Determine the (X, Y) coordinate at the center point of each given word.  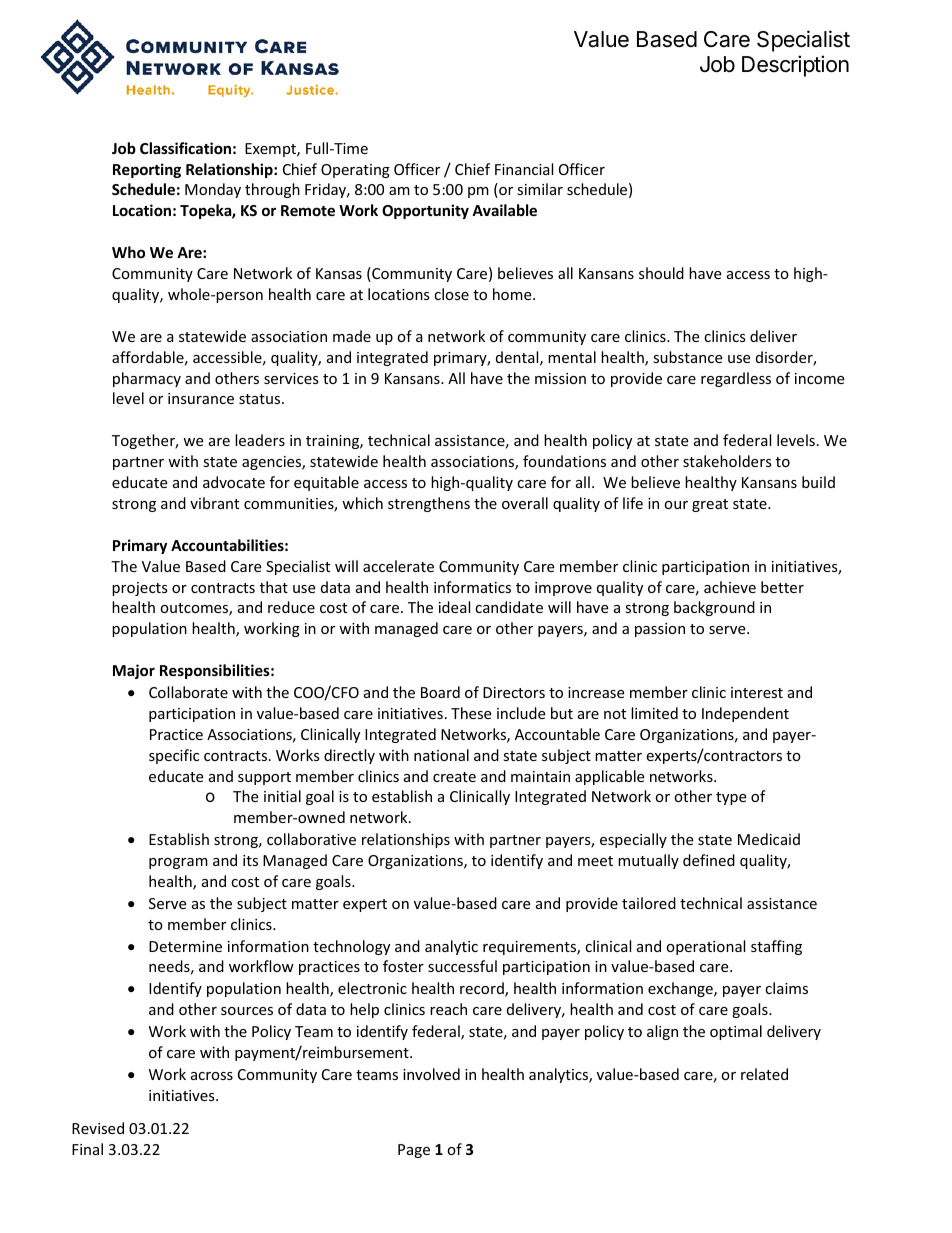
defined (709, 860)
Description (795, 66)
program (178, 863)
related (764, 1074)
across (212, 1076)
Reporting (147, 170)
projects (140, 589)
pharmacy (147, 379)
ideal (454, 607)
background (714, 608)
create (454, 777)
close (451, 294)
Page (414, 1151)
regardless (736, 379)
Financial (524, 169)
